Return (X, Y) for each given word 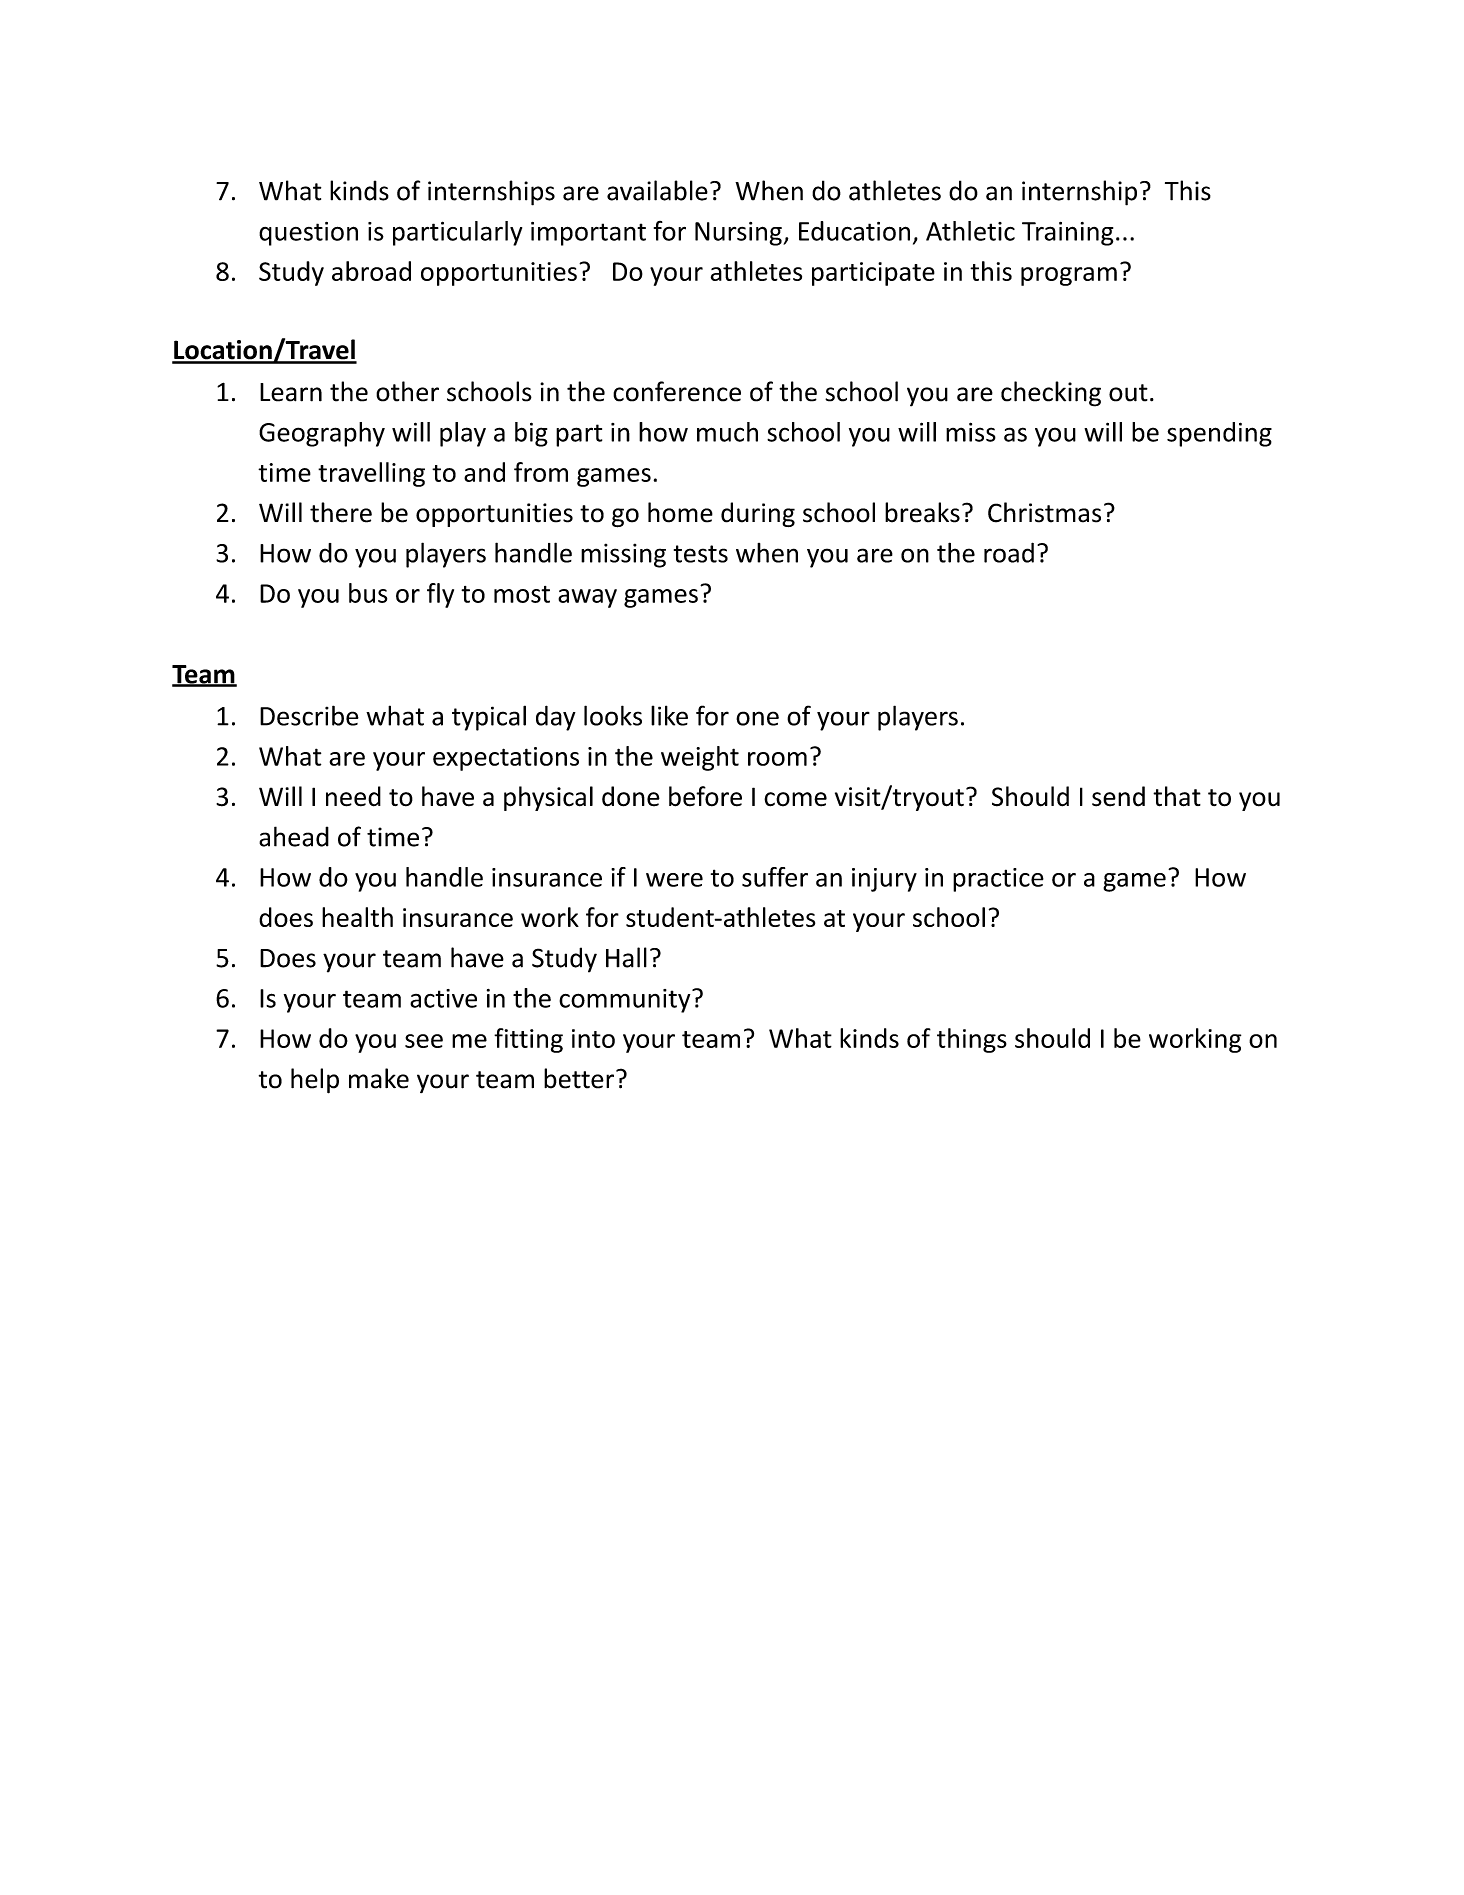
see (424, 1041)
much (727, 432)
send (1118, 796)
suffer (775, 877)
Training (1067, 234)
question (308, 234)
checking (1051, 394)
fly (440, 595)
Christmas (1044, 512)
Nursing (739, 234)
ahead (294, 836)
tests (701, 554)
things (972, 1040)
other (407, 391)
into (593, 1038)
